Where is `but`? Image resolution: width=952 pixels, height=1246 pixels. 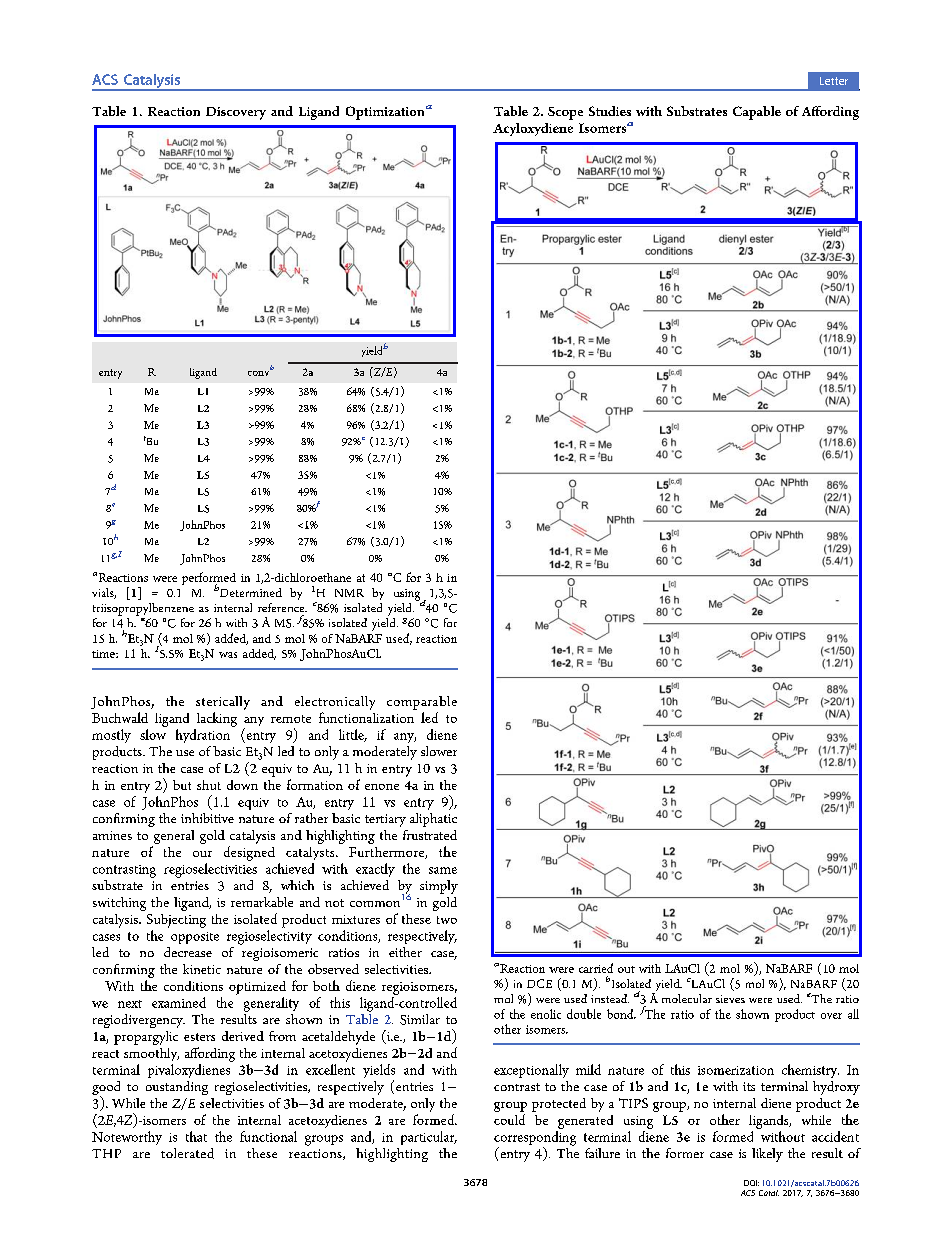 but is located at coordinates (182, 785).
